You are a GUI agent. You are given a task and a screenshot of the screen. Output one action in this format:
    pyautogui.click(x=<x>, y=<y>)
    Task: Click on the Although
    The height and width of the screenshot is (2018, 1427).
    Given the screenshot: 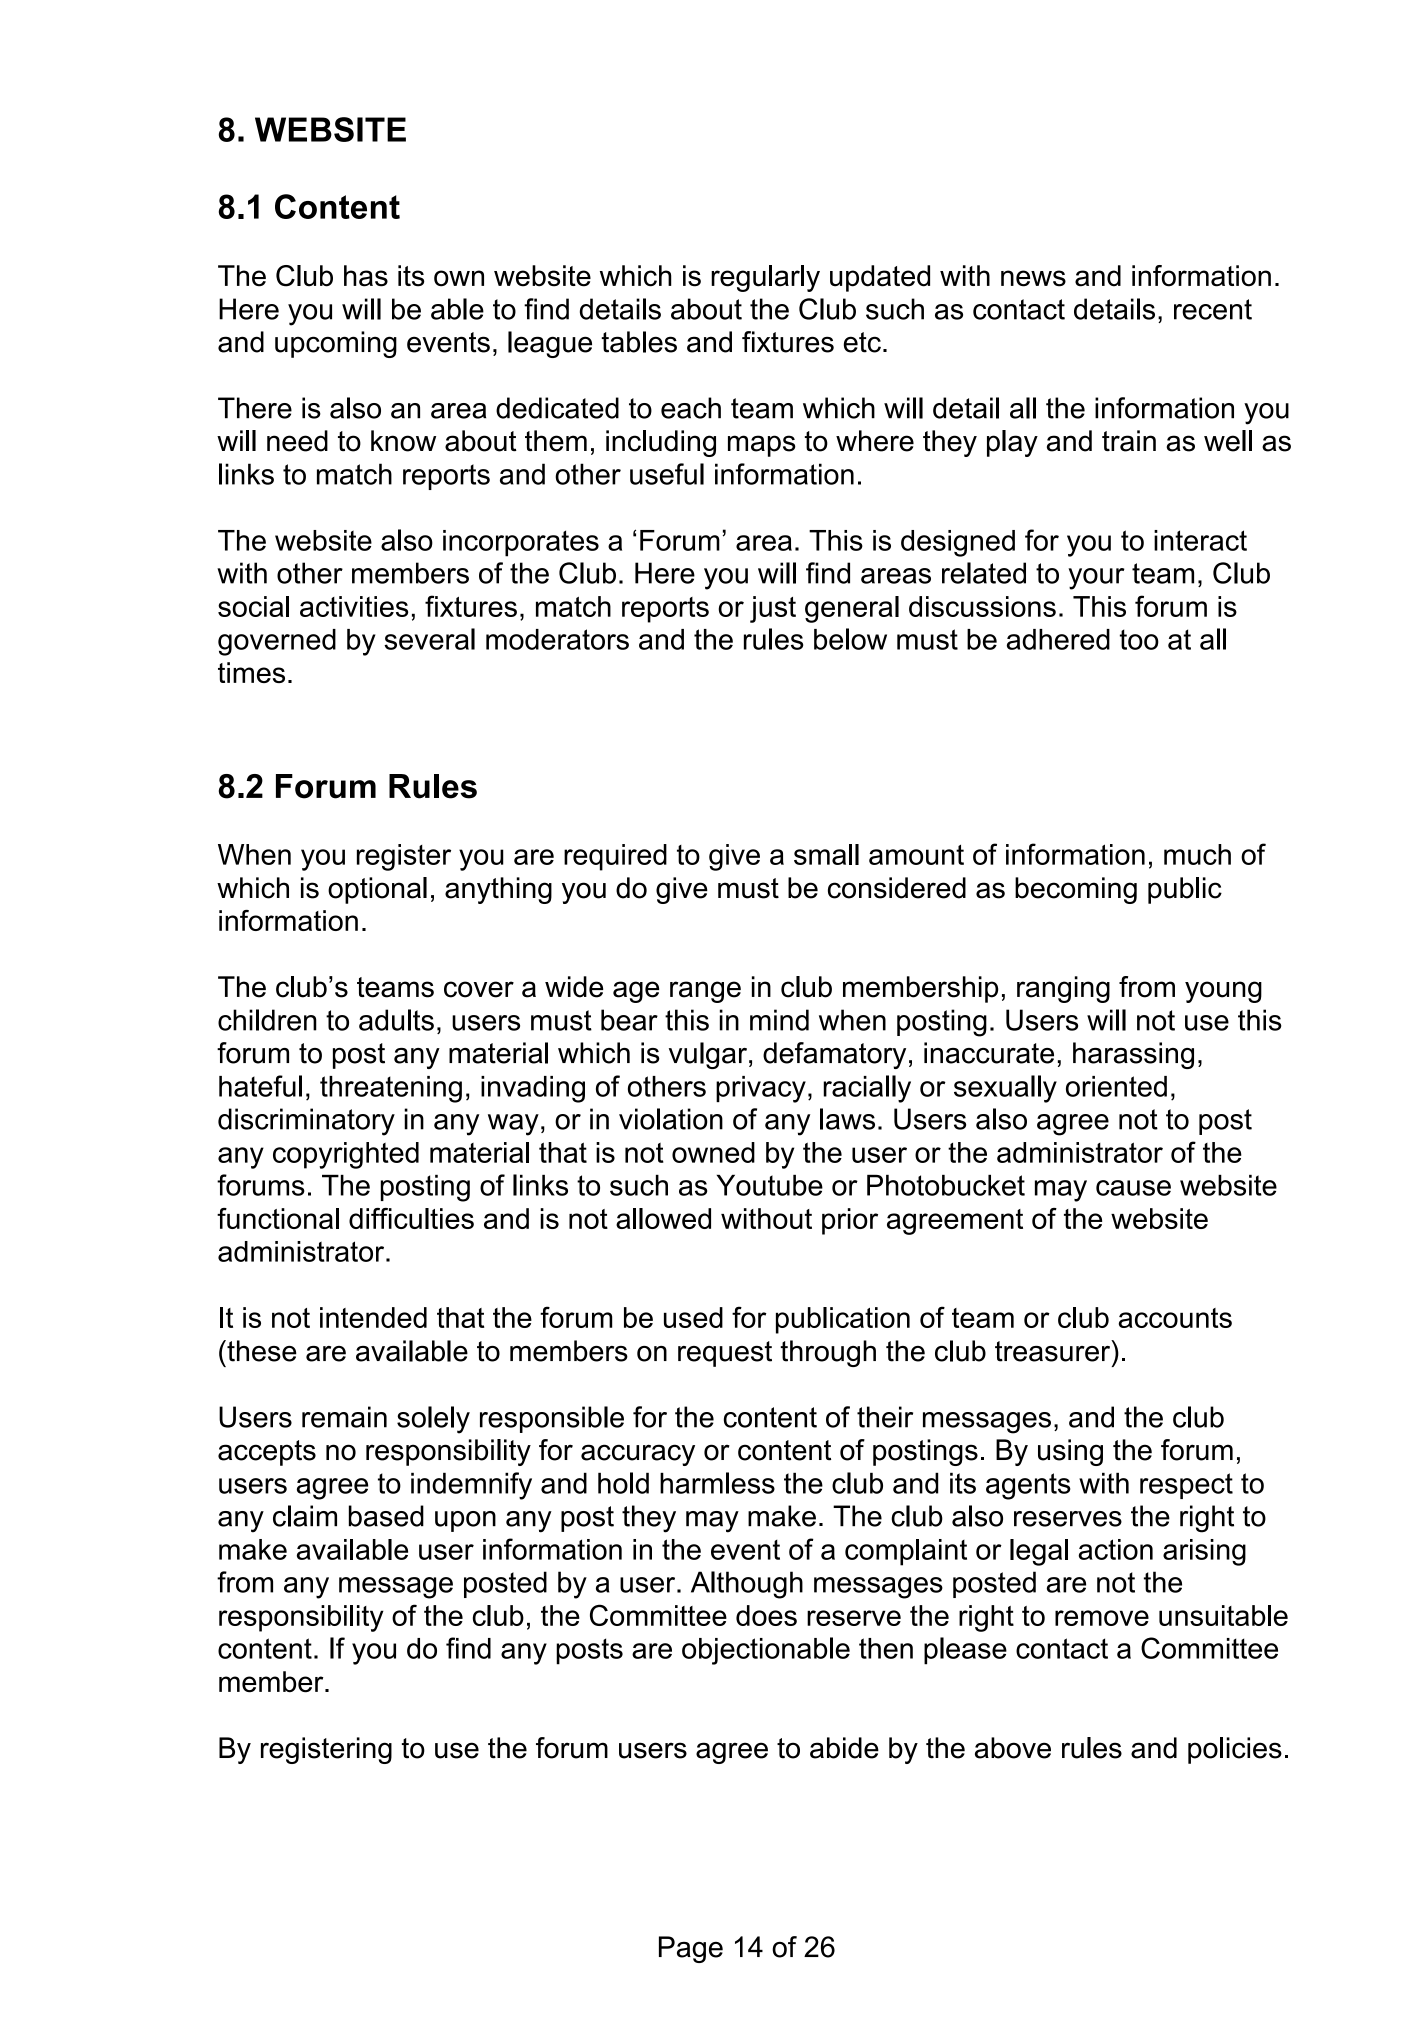 What is the action you would take?
    pyautogui.click(x=747, y=1585)
